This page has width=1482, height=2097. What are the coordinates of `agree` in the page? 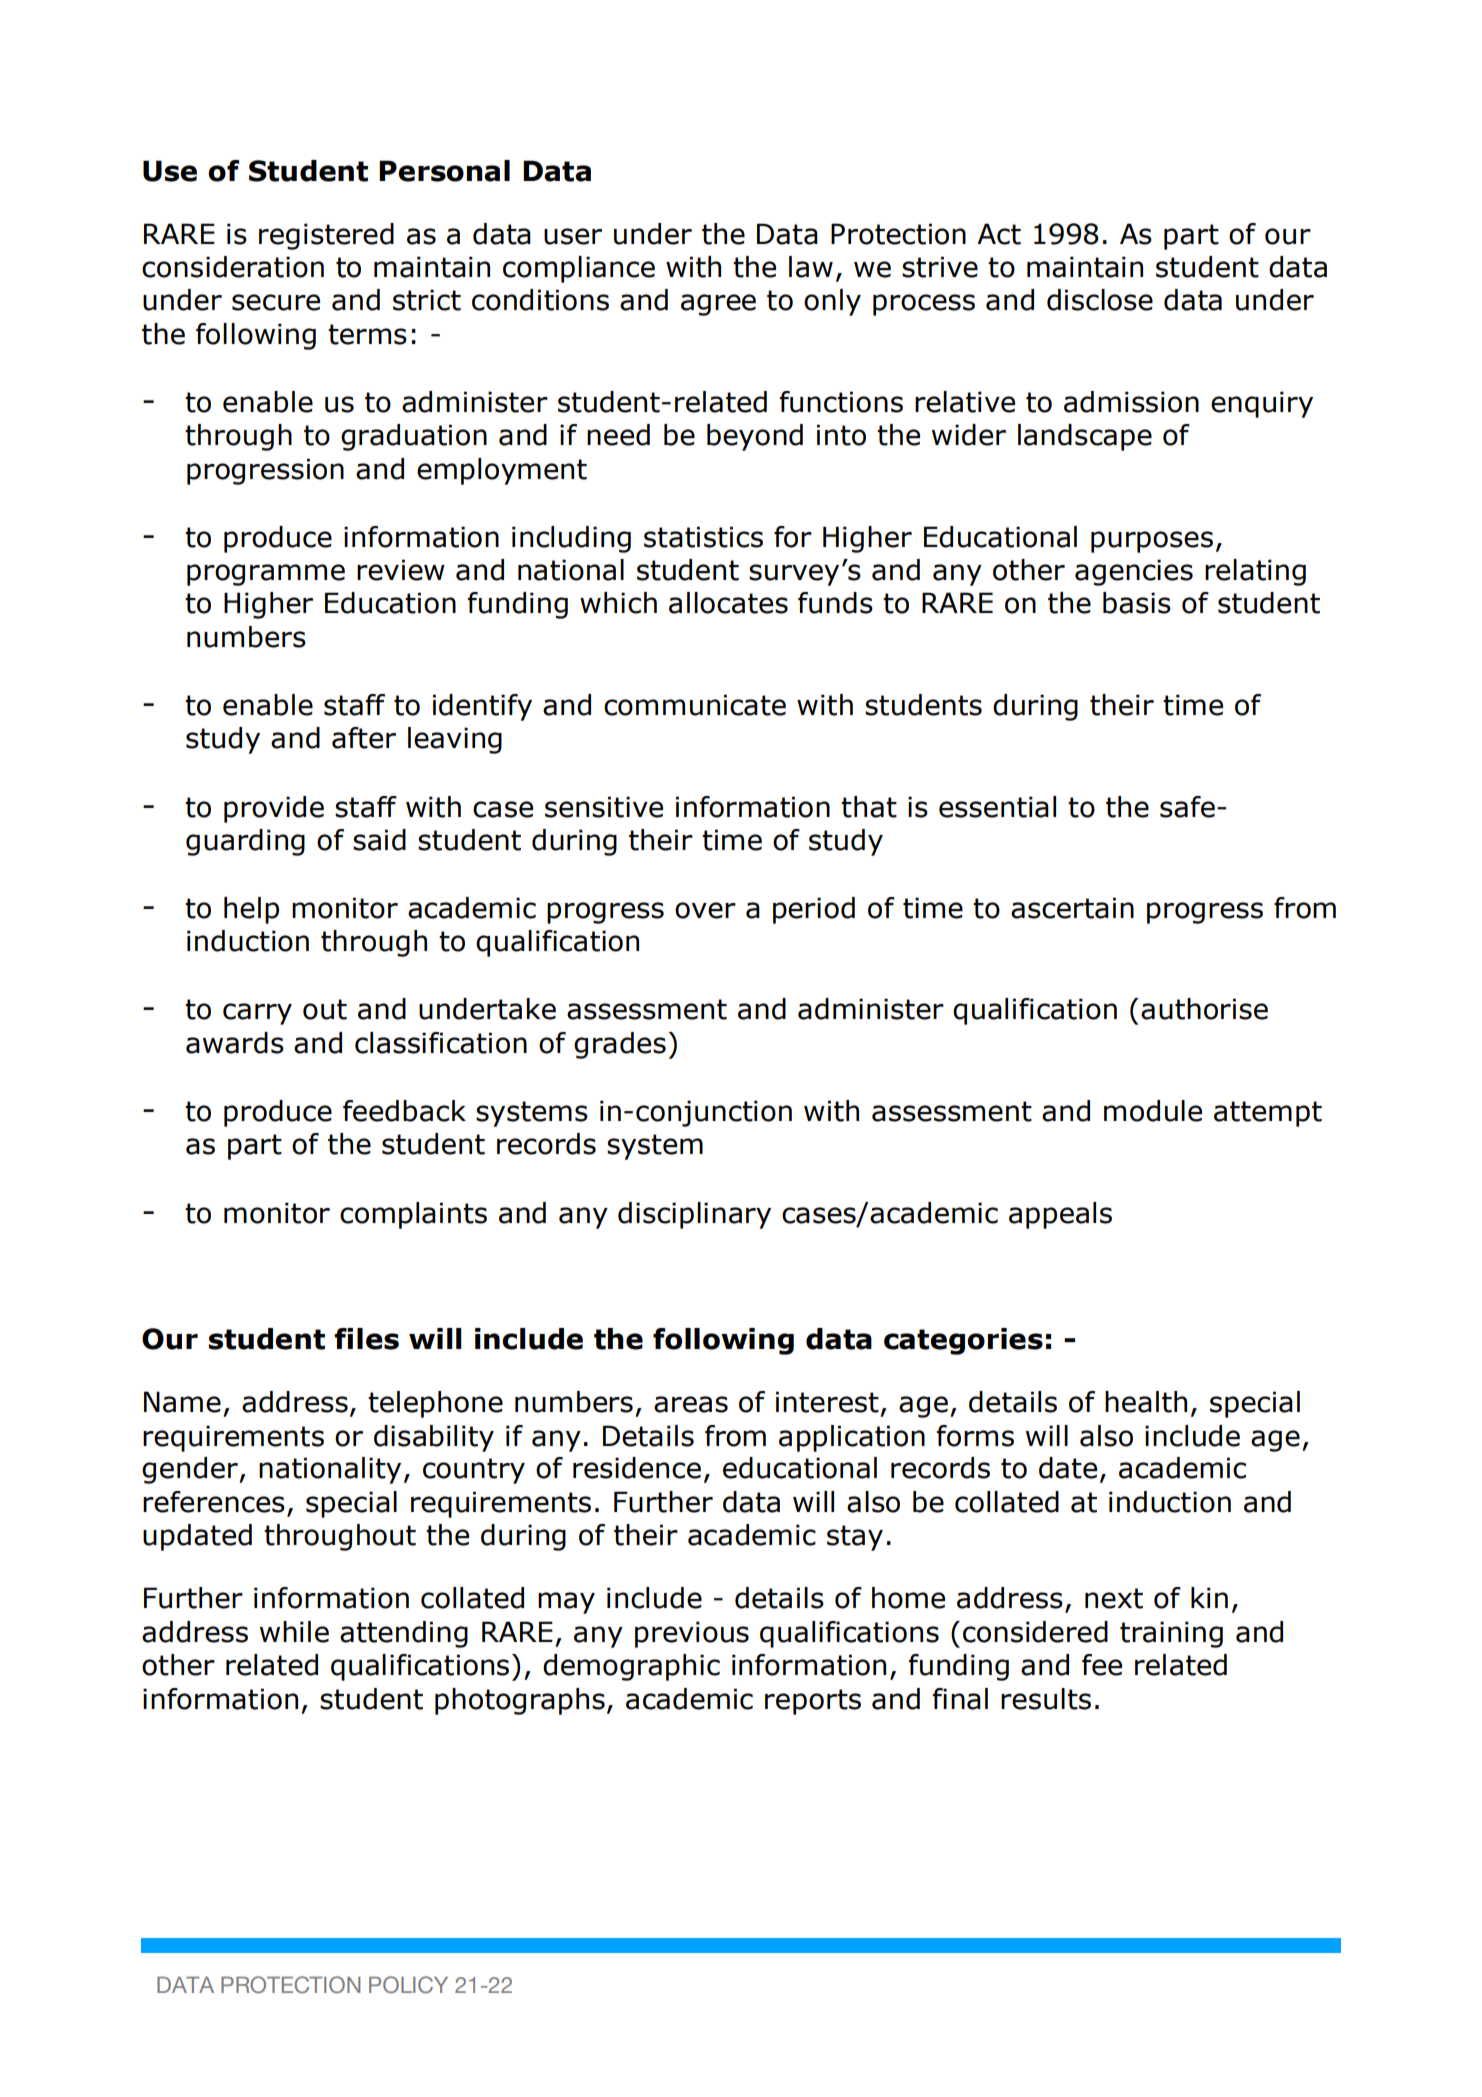 It's located at (718, 305).
